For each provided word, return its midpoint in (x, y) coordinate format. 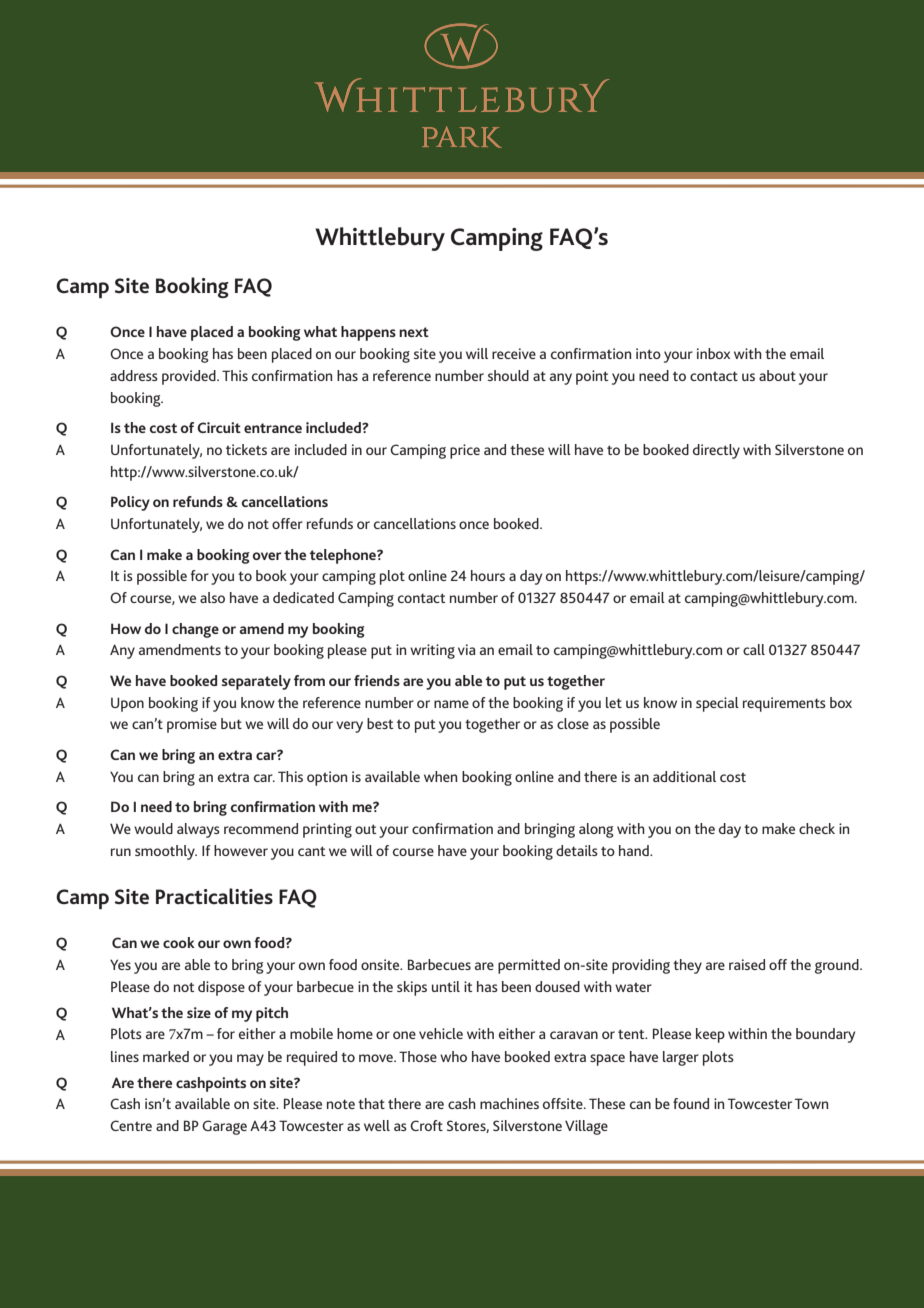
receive (514, 353)
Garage (224, 1127)
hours (488, 575)
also (212, 597)
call (754, 649)
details (577, 850)
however (241, 850)
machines (509, 1103)
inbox (713, 353)
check (817, 828)
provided (190, 377)
